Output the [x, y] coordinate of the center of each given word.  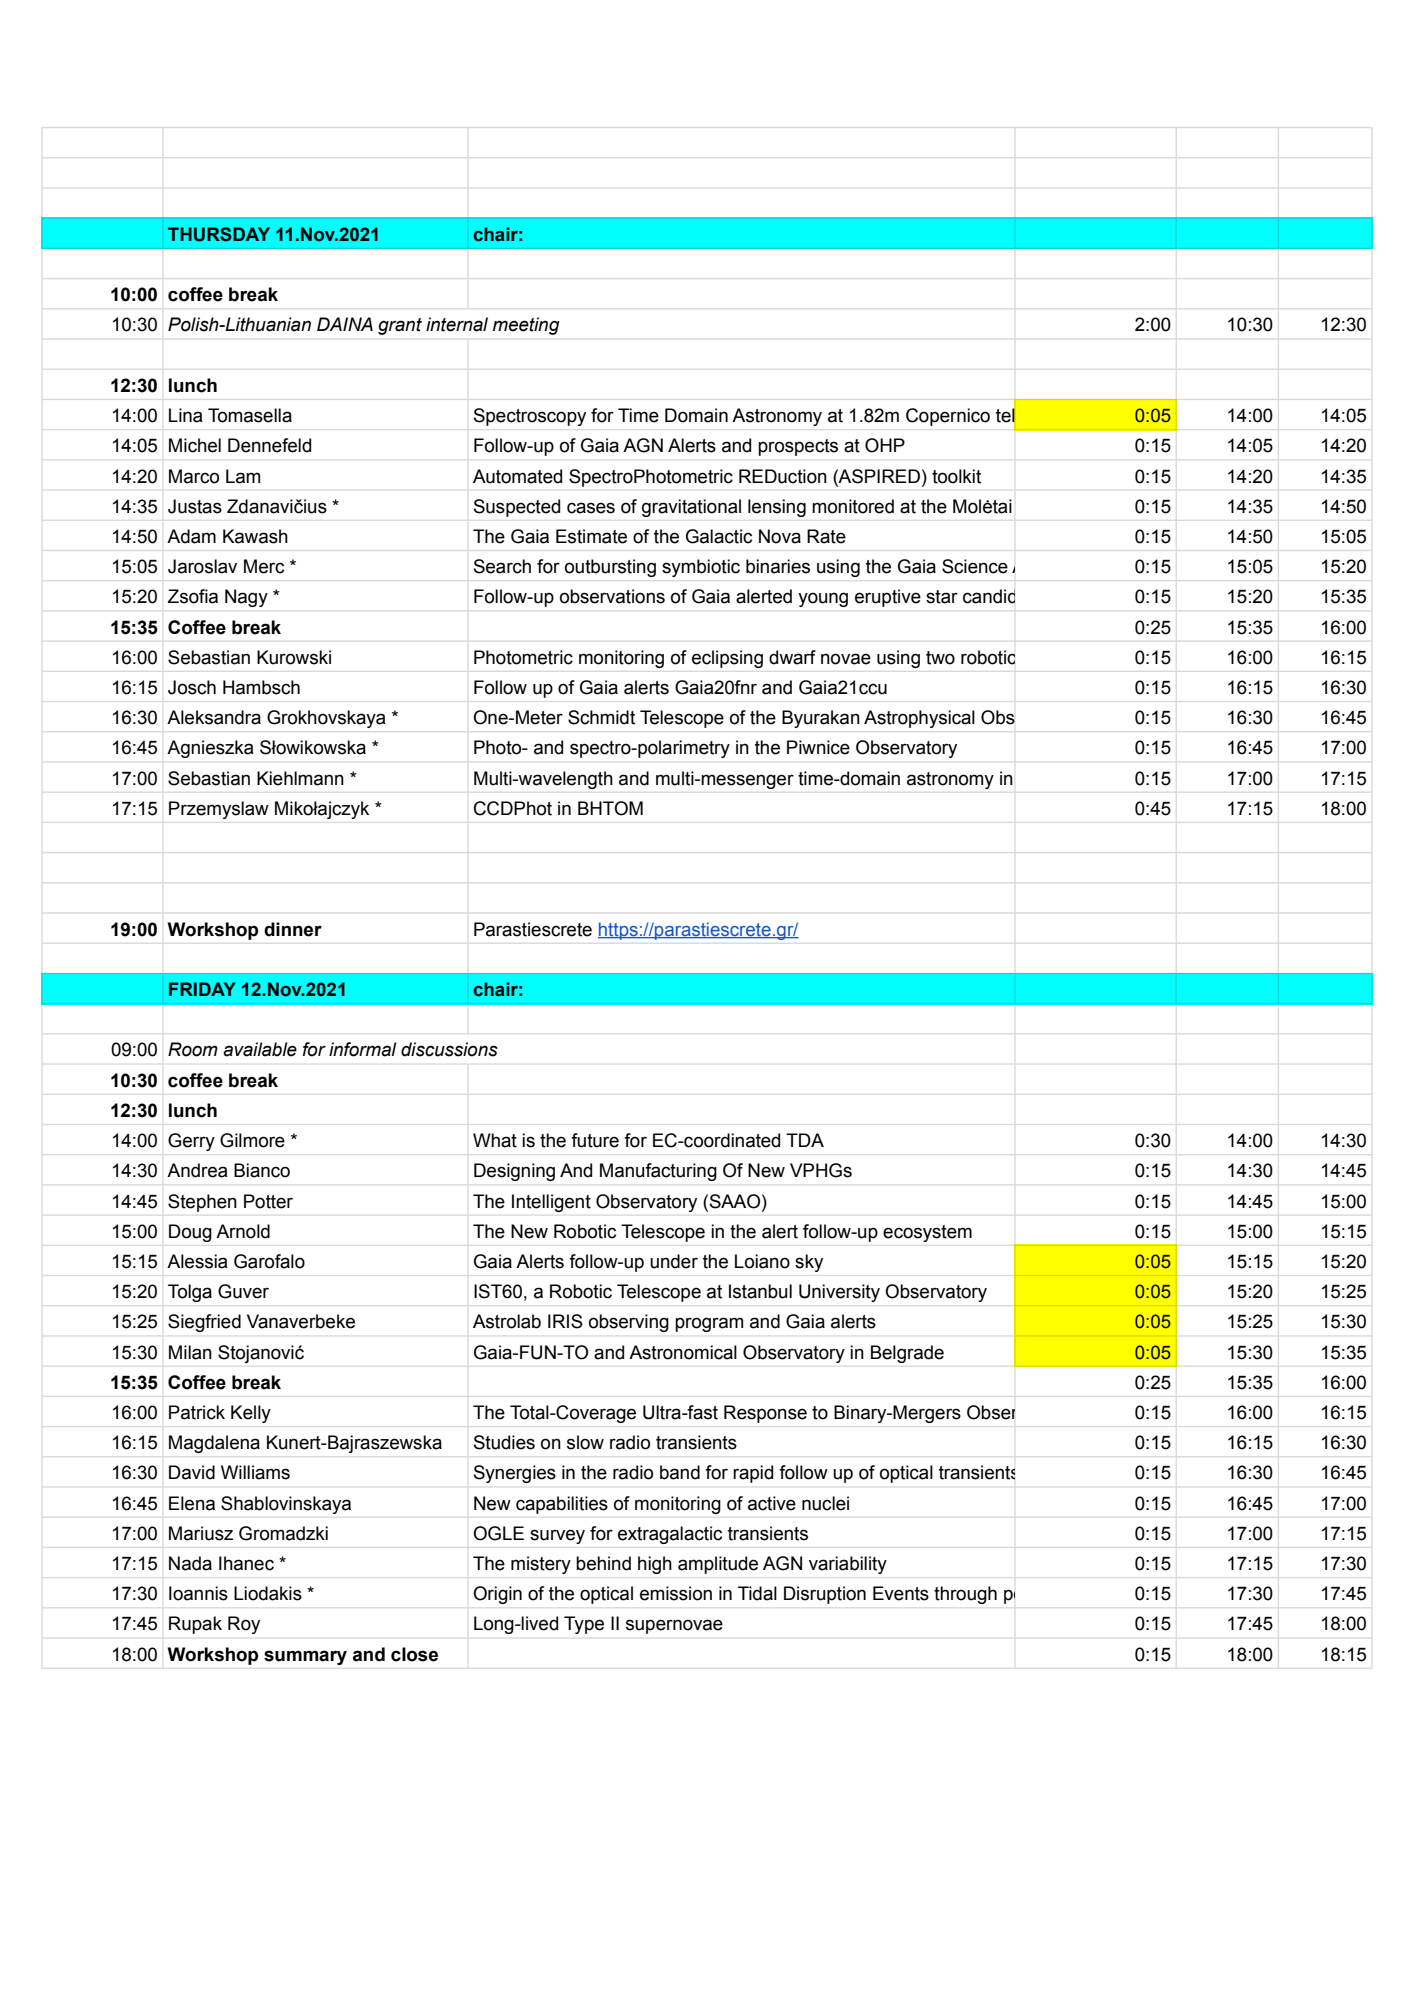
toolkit [956, 476]
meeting [526, 326]
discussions [449, 1049]
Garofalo [269, 1261]
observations [612, 596]
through [965, 1595]
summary [305, 1657]
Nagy [246, 598]
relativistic [1153, 778]
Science [975, 566]
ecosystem [927, 1233]
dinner [293, 929]
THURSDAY [219, 234]
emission [676, 1593]
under [674, 1261]
